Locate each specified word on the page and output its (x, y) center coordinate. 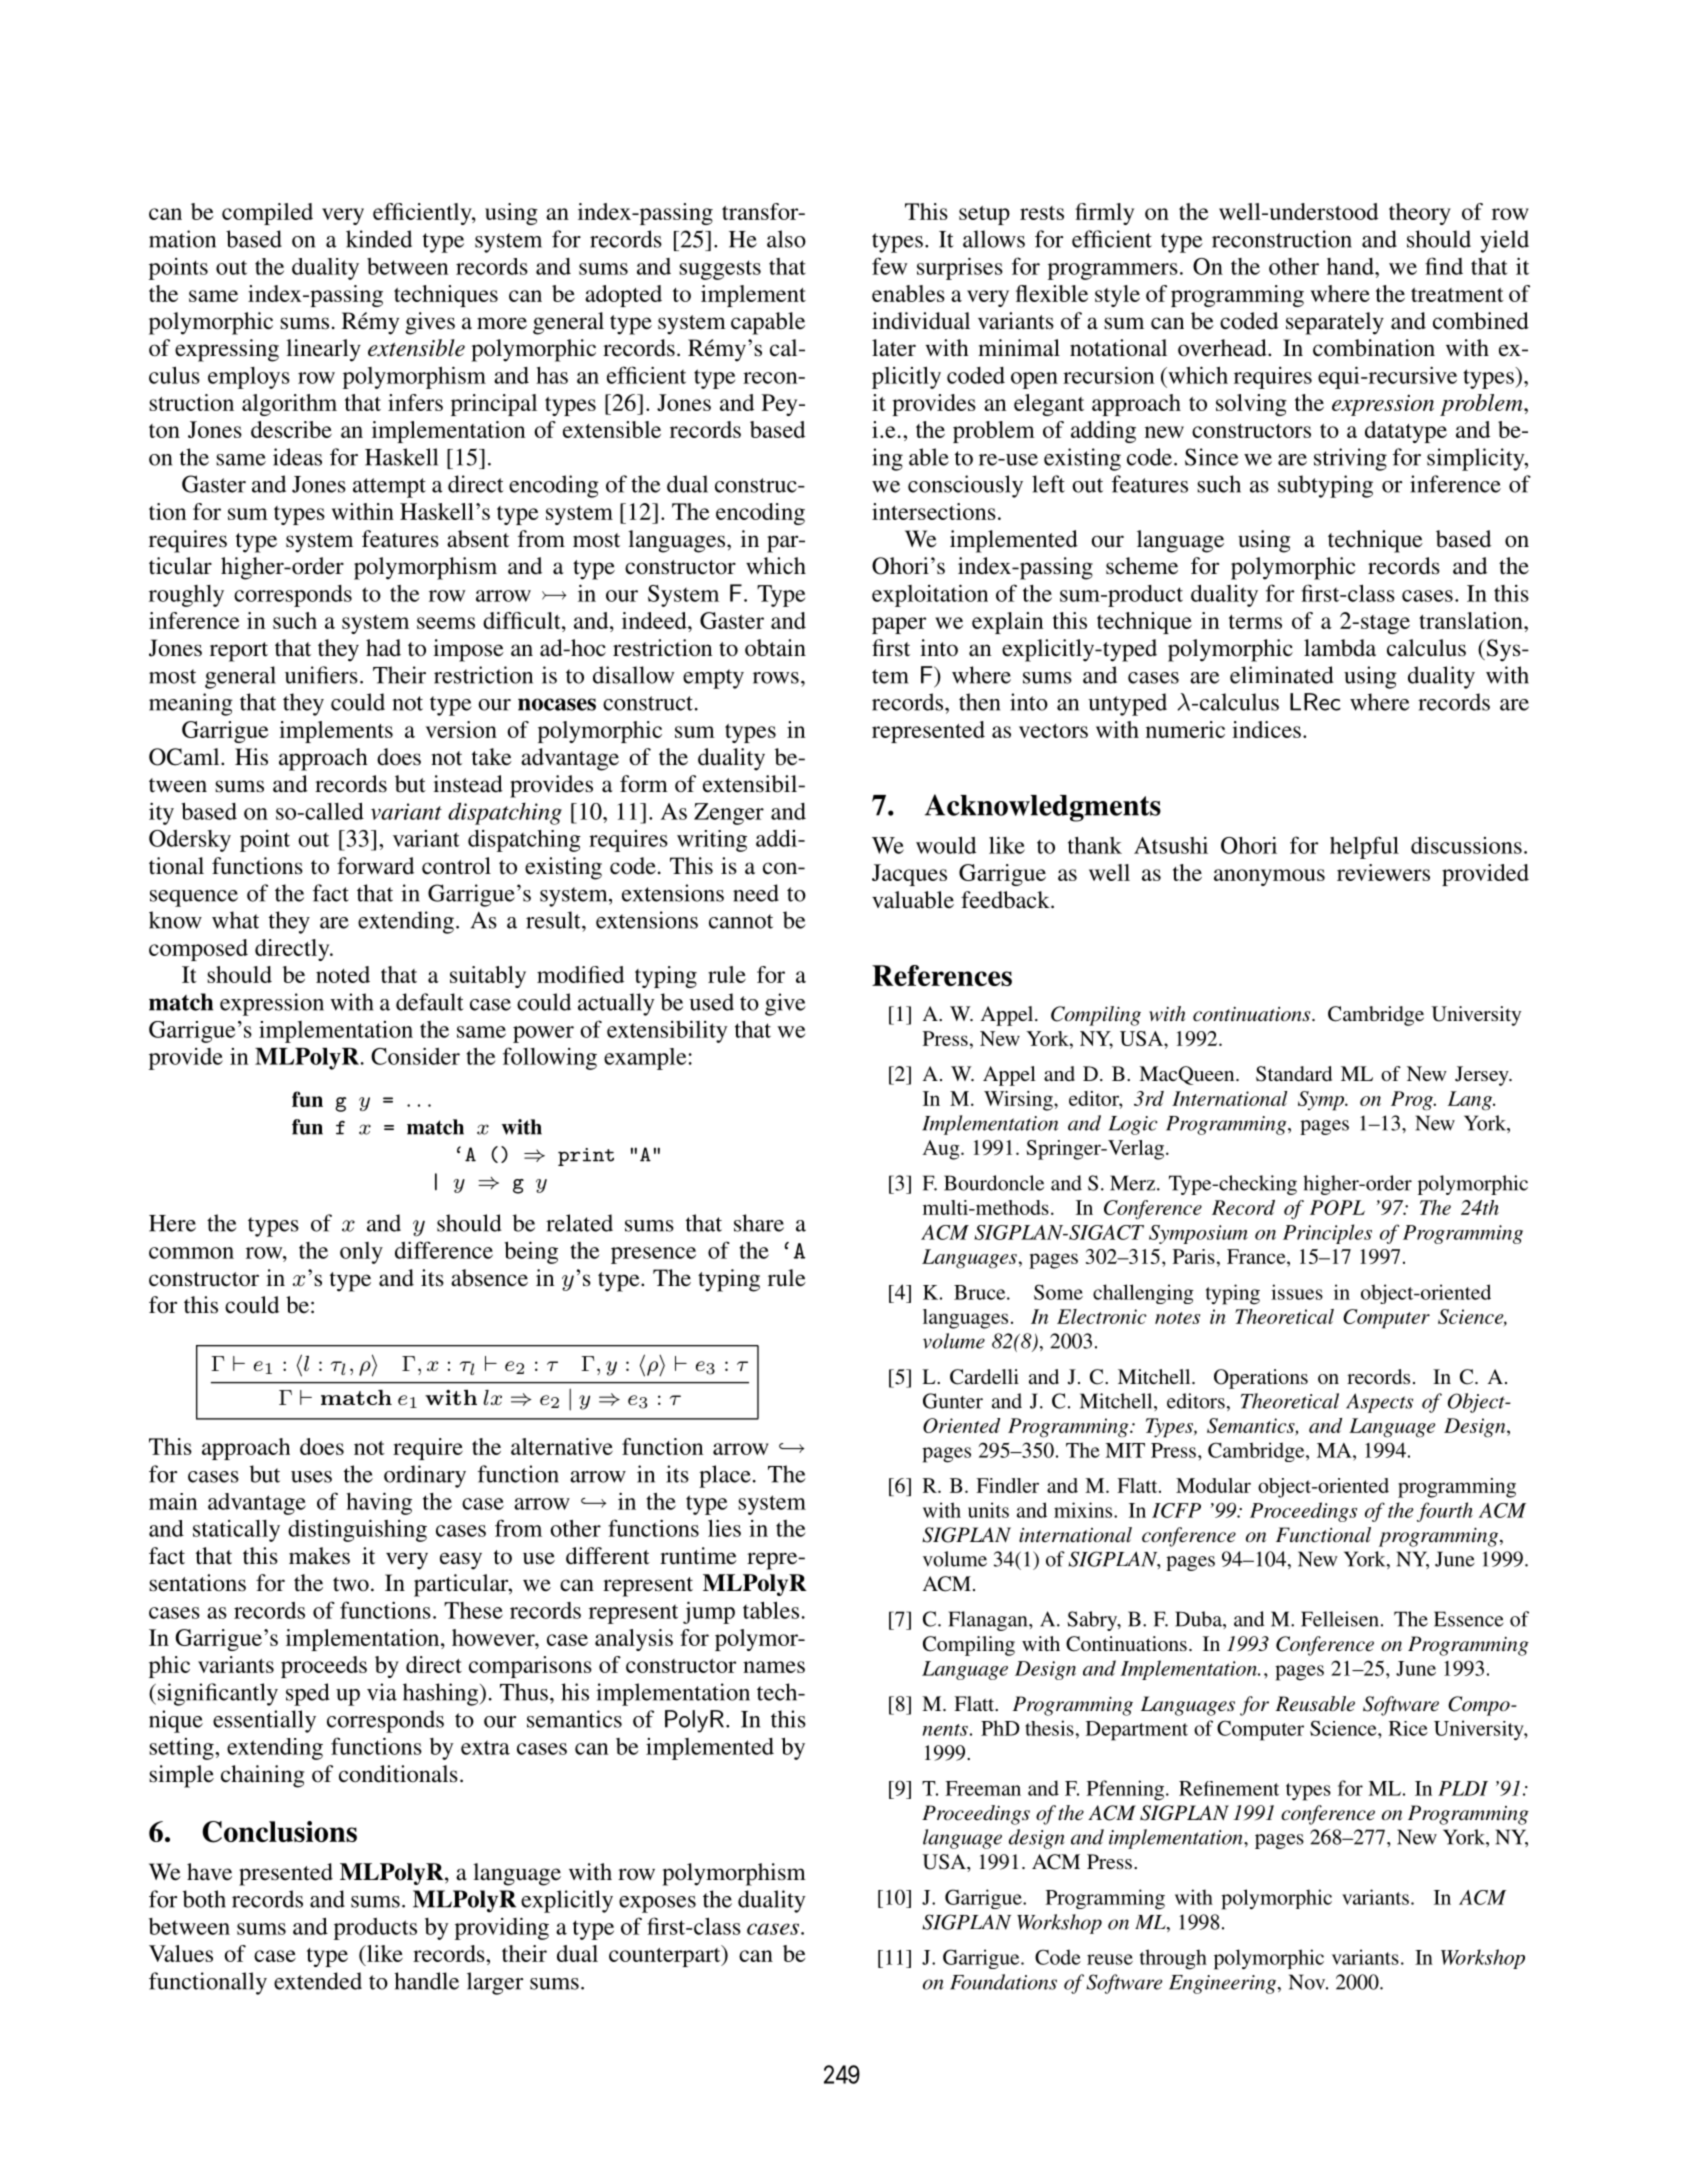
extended (318, 1981)
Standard (1294, 1074)
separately (1335, 323)
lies (724, 1528)
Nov (1308, 1982)
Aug (942, 1150)
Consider (415, 1056)
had (383, 648)
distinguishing (357, 1530)
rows (776, 678)
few (889, 266)
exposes (657, 1904)
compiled (267, 214)
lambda (1340, 648)
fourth (1445, 1512)
